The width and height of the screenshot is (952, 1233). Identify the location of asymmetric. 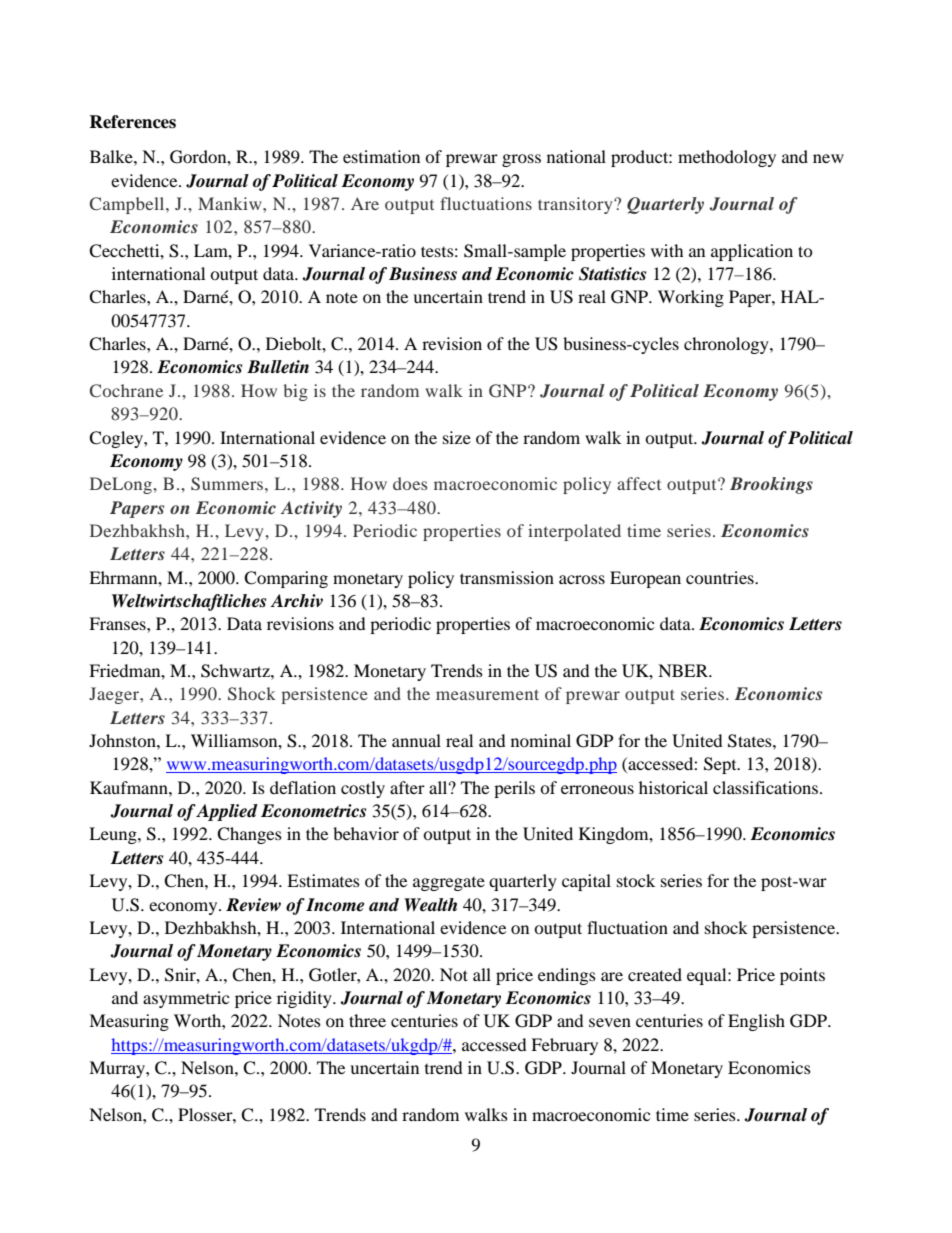
(186, 999).
